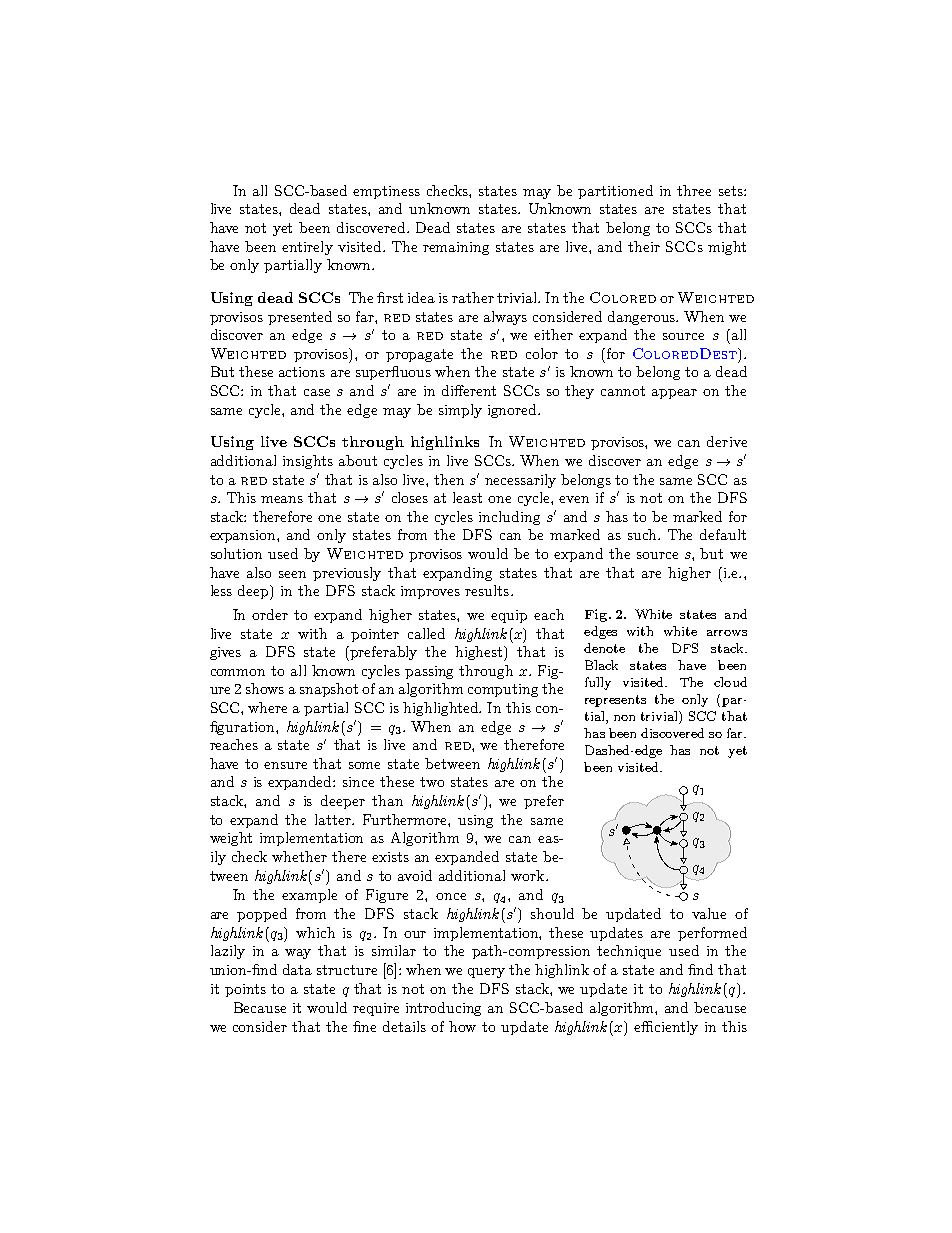 This page has width=952, height=1233. I want to click on entirely, so click(307, 248).
